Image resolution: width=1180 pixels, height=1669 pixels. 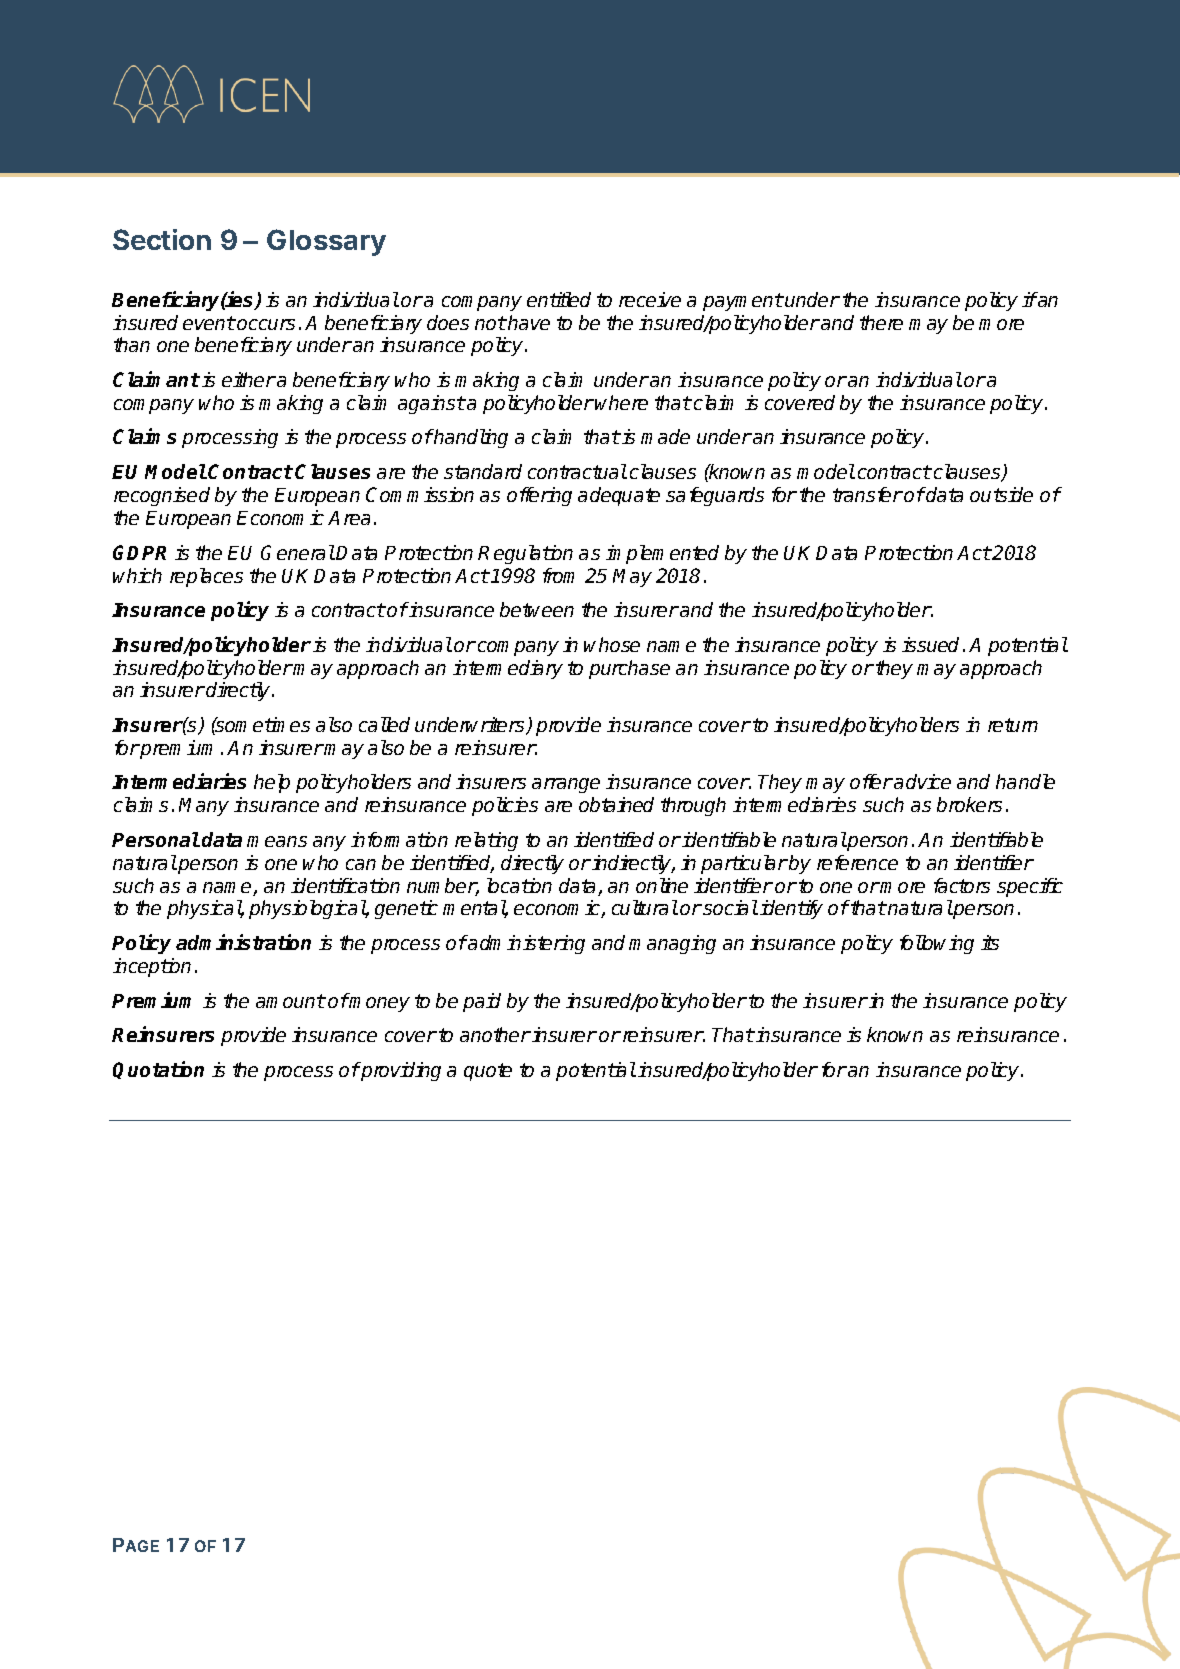 I want to click on help, so click(x=272, y=783).
